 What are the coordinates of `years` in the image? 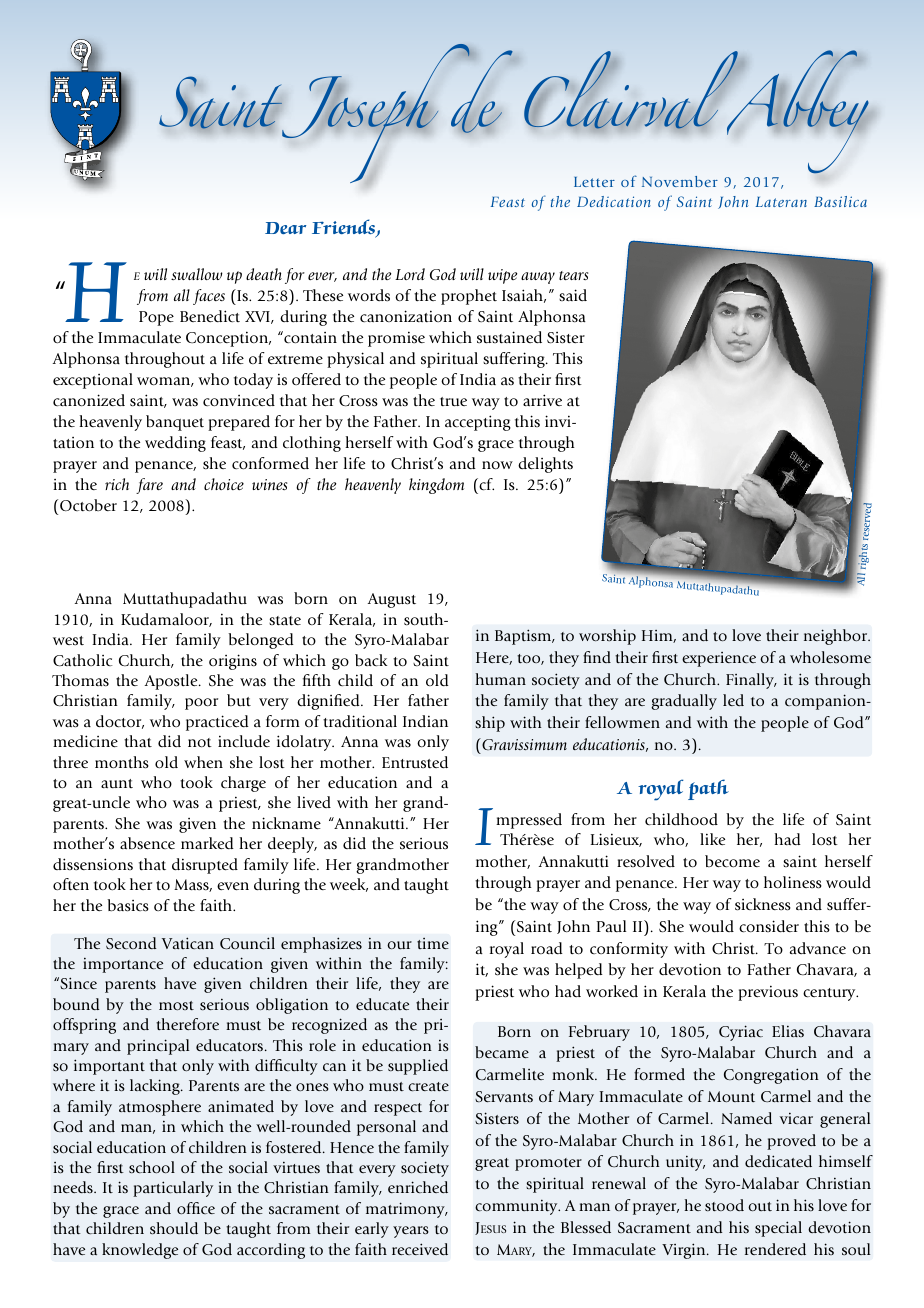 It's located at (411, 1232).
